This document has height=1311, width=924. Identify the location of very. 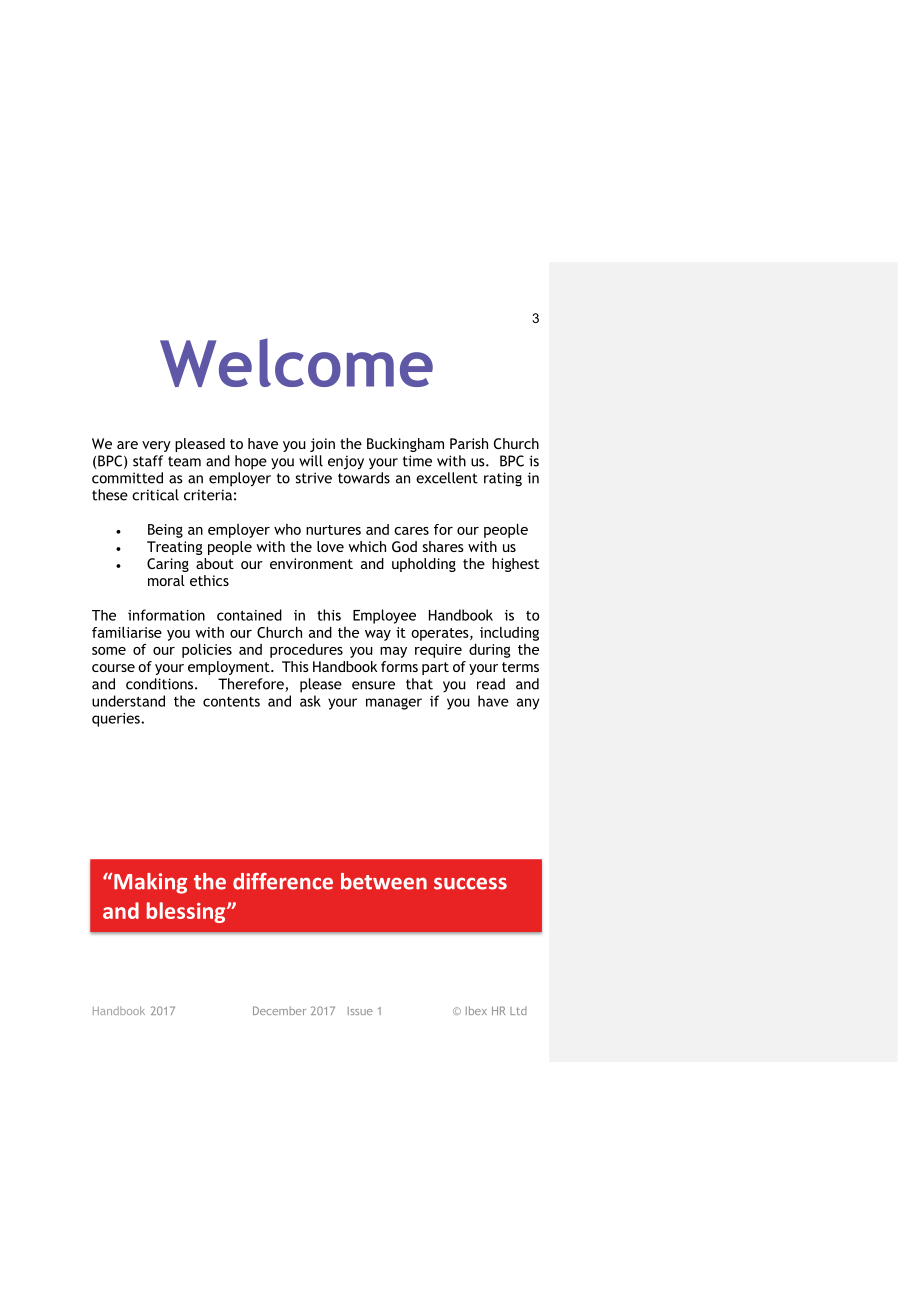
(156, 446).
